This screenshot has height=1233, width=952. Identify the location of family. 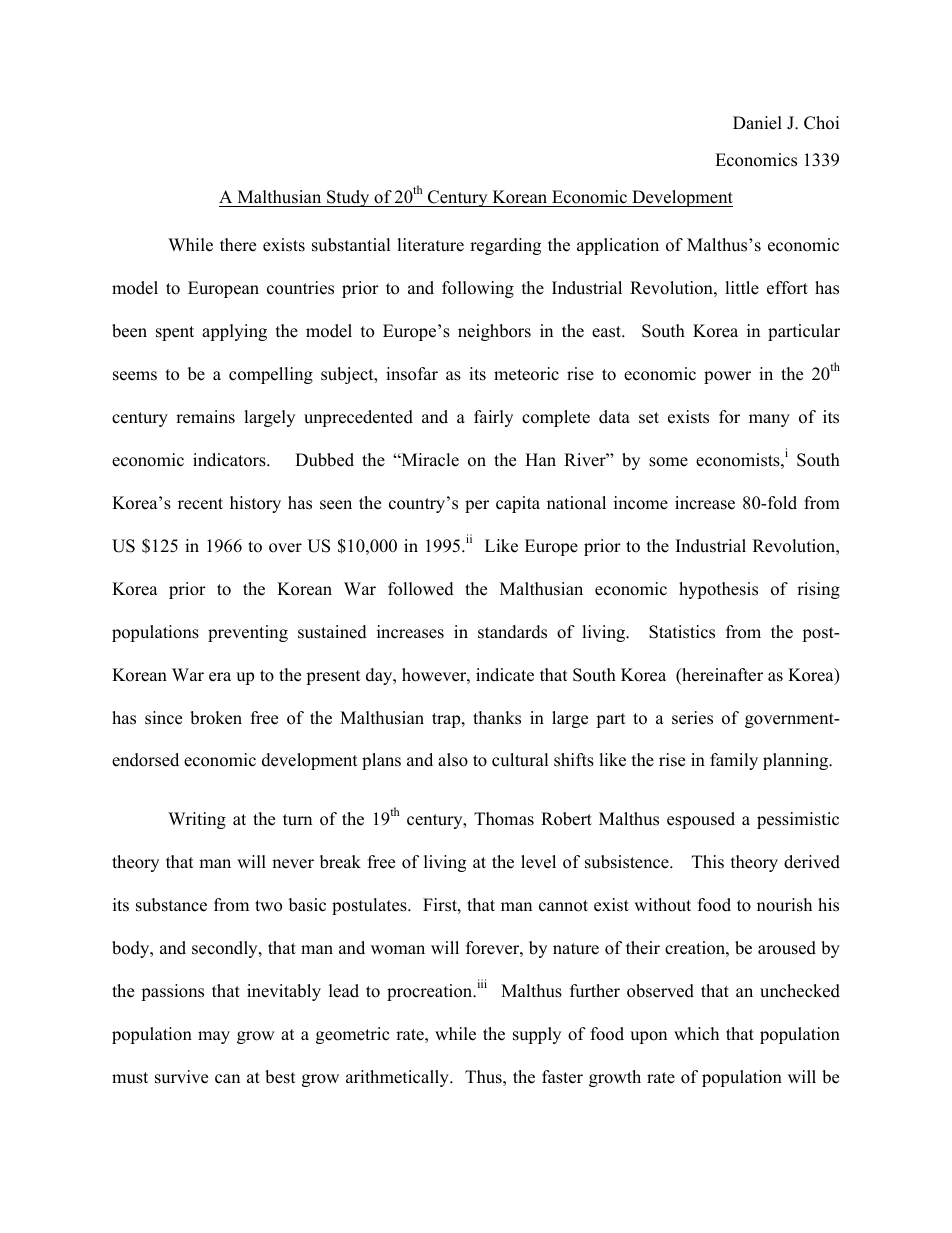
(734, 761).
